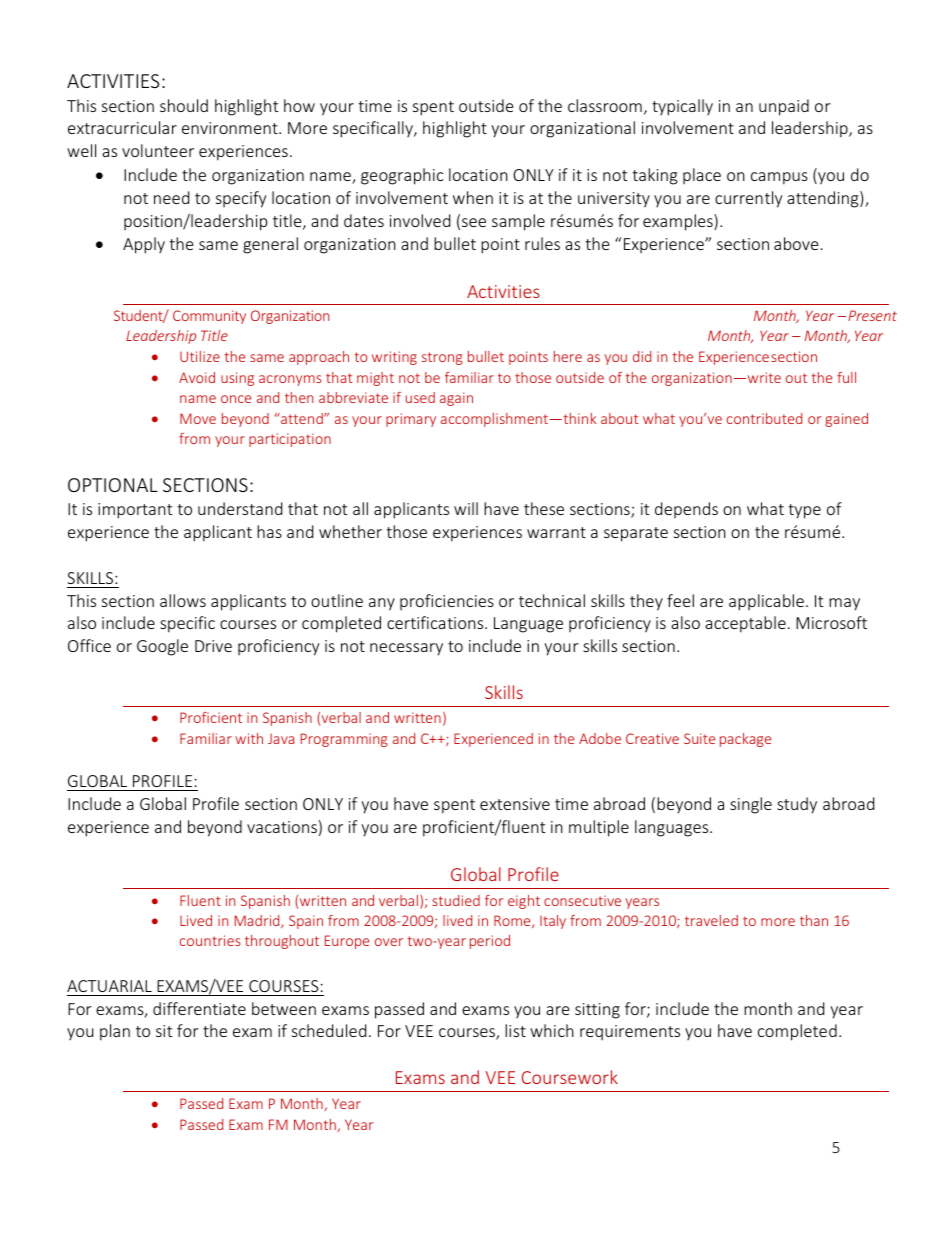 The width and height of the screenshot is (952, 1233). What do you see at coordinates (515, 804) in the screenshot?
I see `extensive` at bounding box center [515, 804].
